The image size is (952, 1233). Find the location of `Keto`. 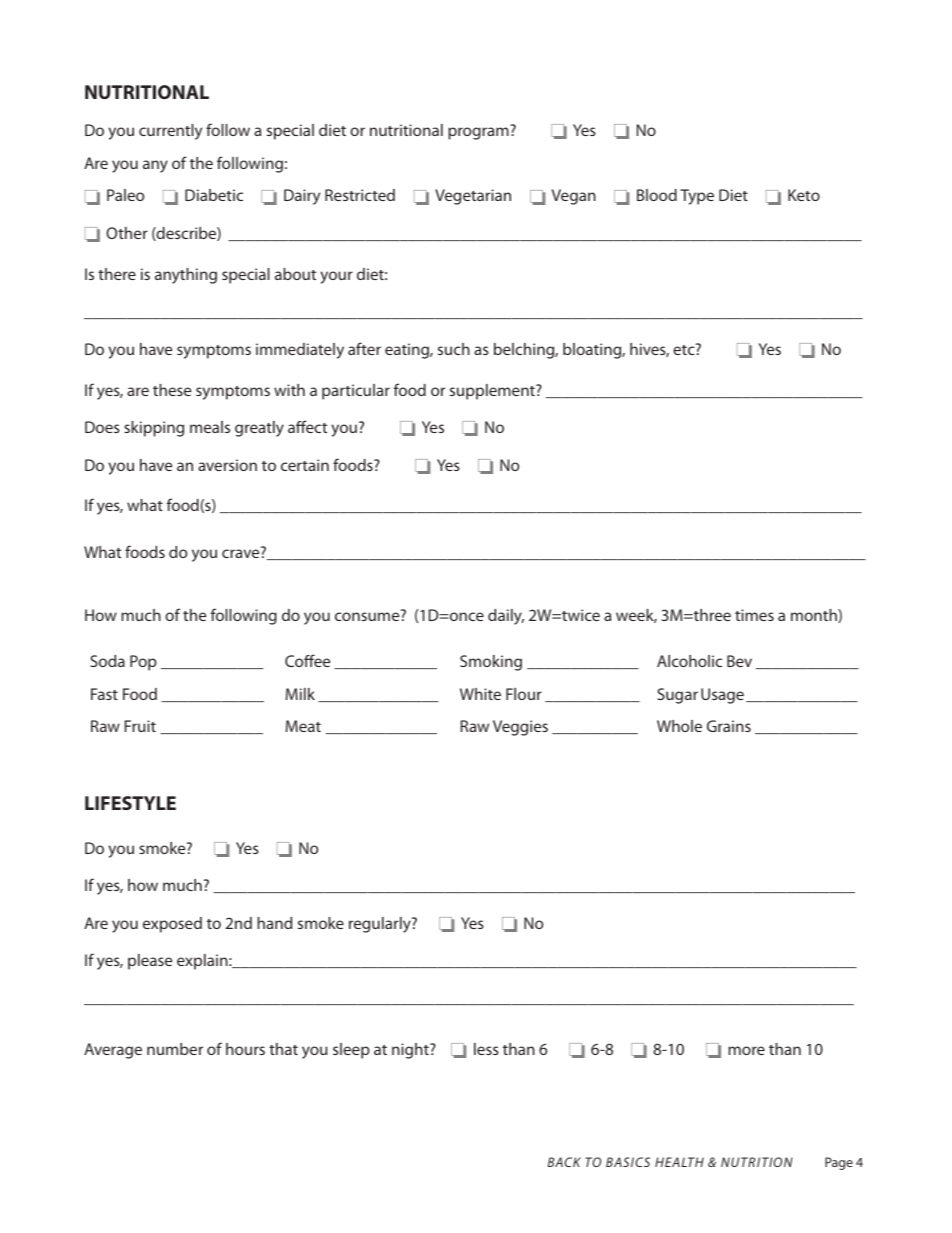

Keto is located at coordinates (804, 195).
